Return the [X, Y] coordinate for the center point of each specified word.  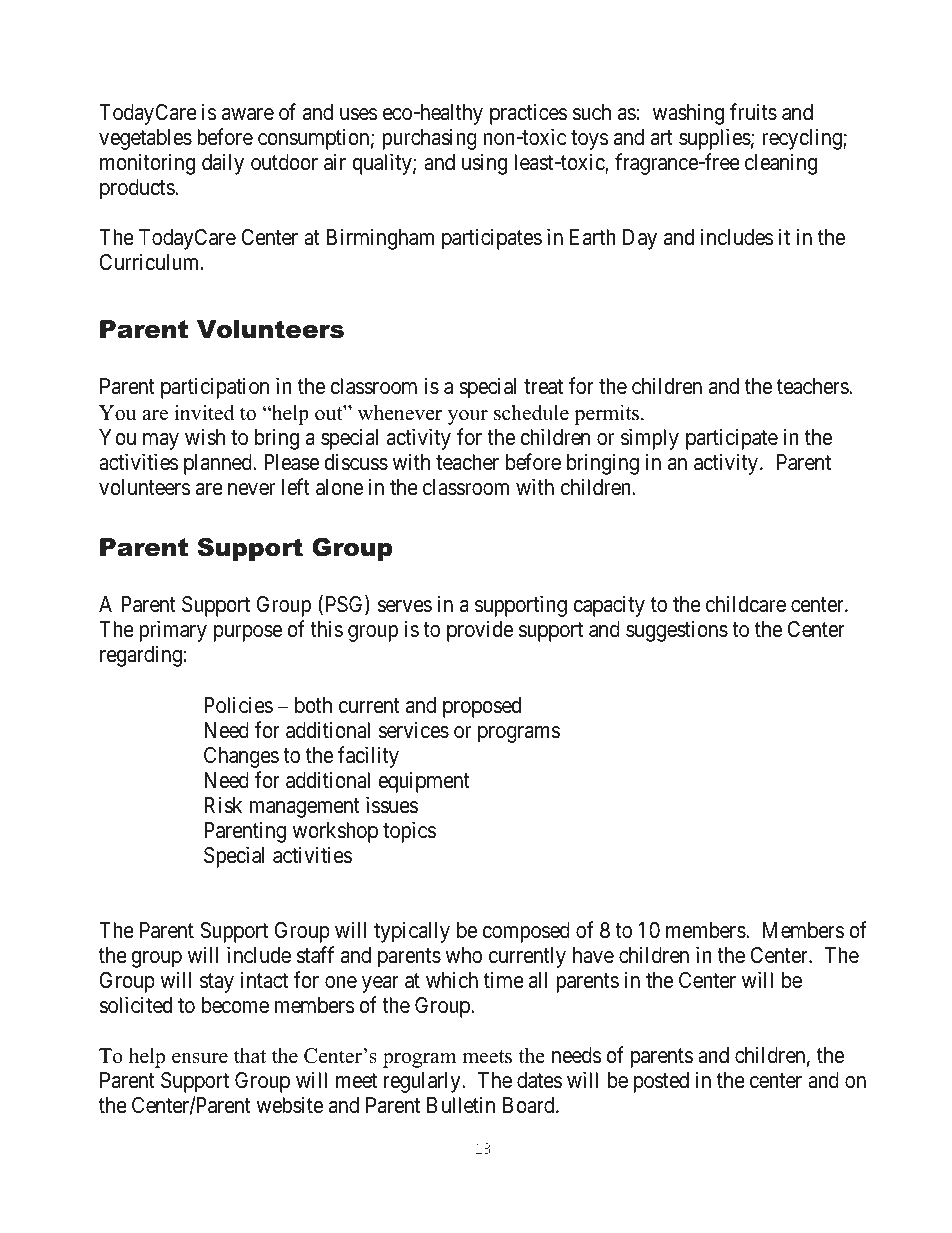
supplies [715, 139]
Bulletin [461, 1105]
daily [223, 164]
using [484, 164]
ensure [200, 1058]
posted [661, 1082]
